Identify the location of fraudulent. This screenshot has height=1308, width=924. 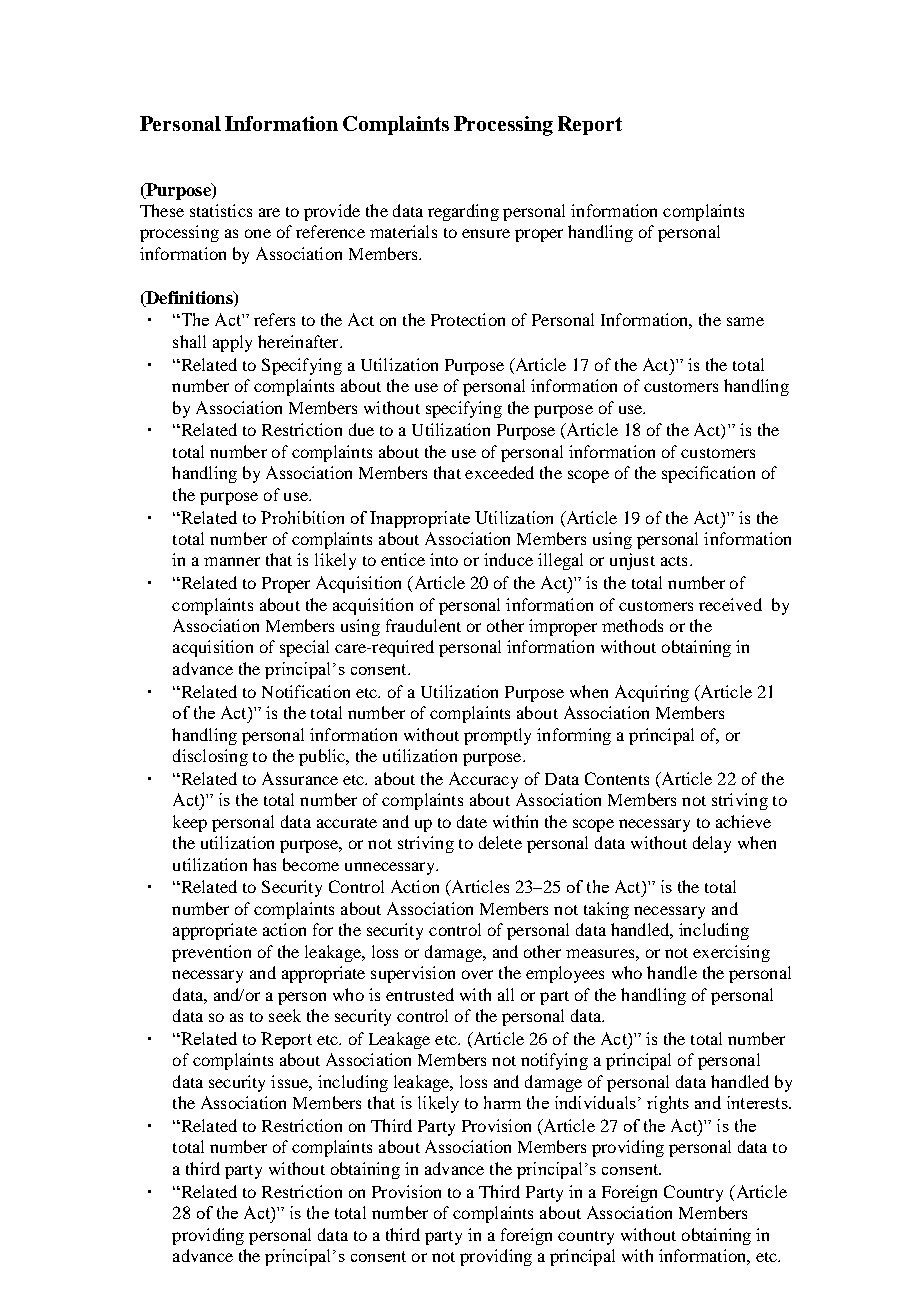
(423, 625).
